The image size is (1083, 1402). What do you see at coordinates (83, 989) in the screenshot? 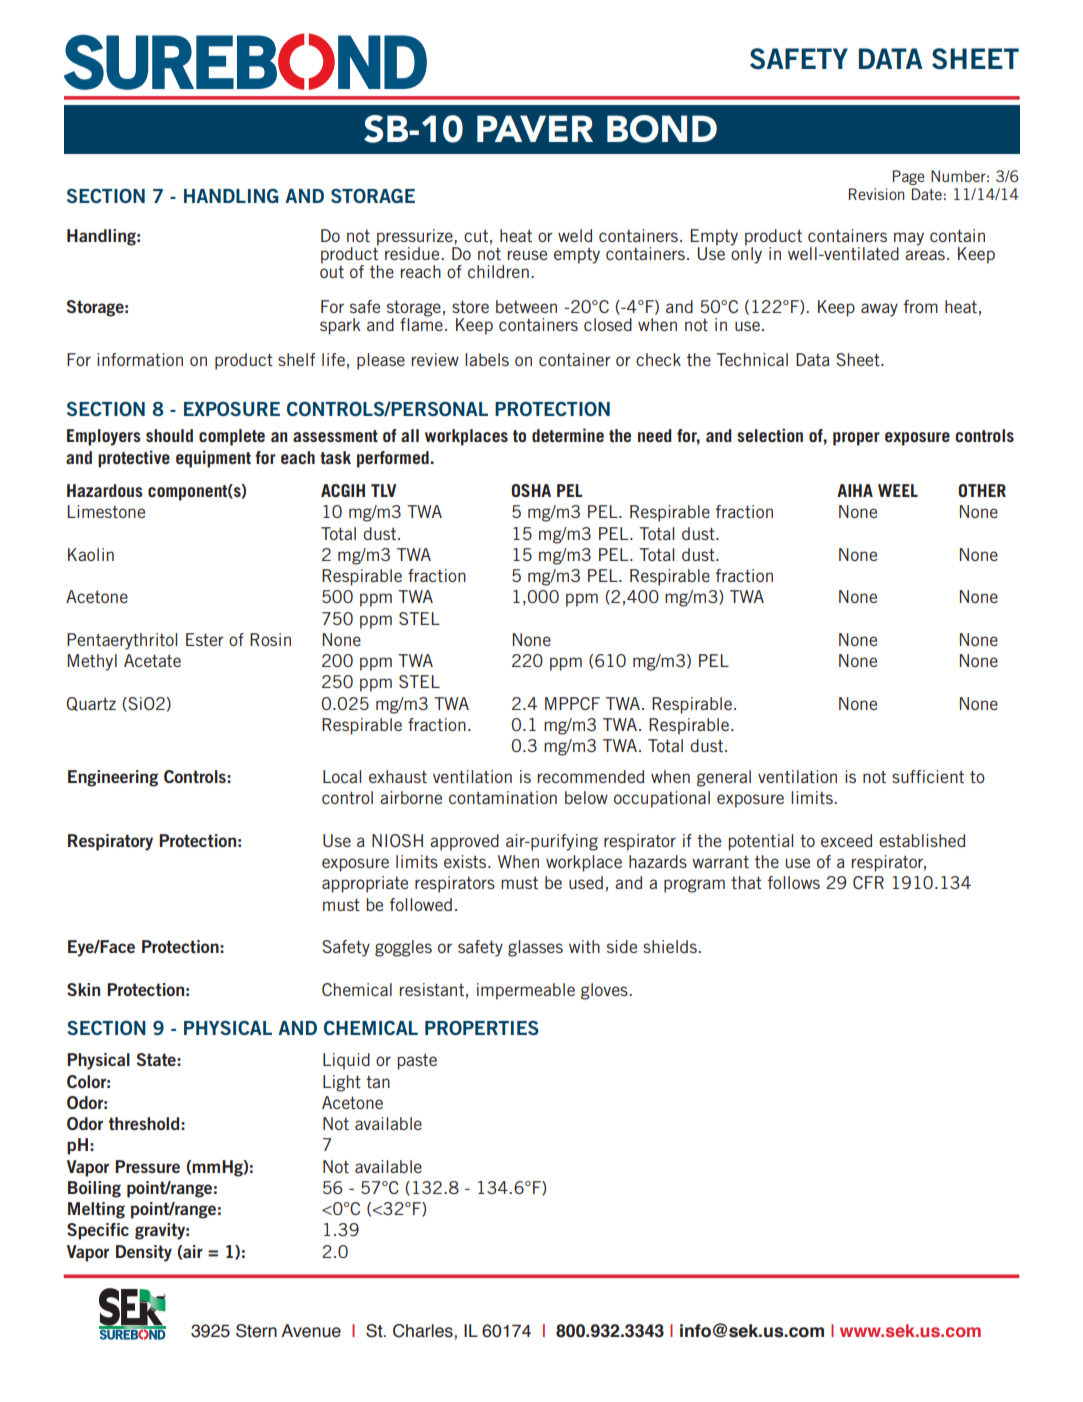
I see `Skin` at bounding box center [83, 989].
